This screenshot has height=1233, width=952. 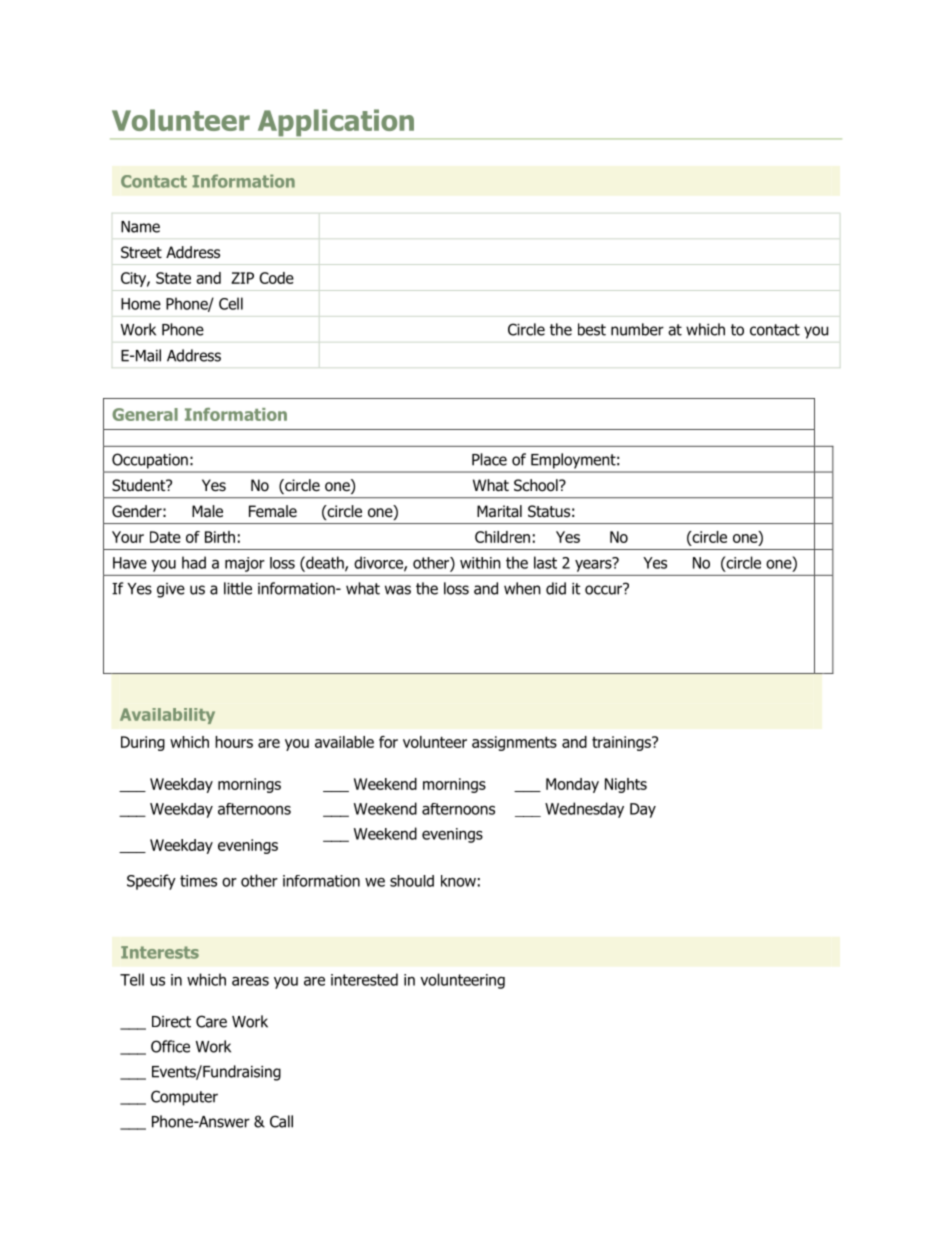 I want to click on Computer, so click(x=184, y=1098).
